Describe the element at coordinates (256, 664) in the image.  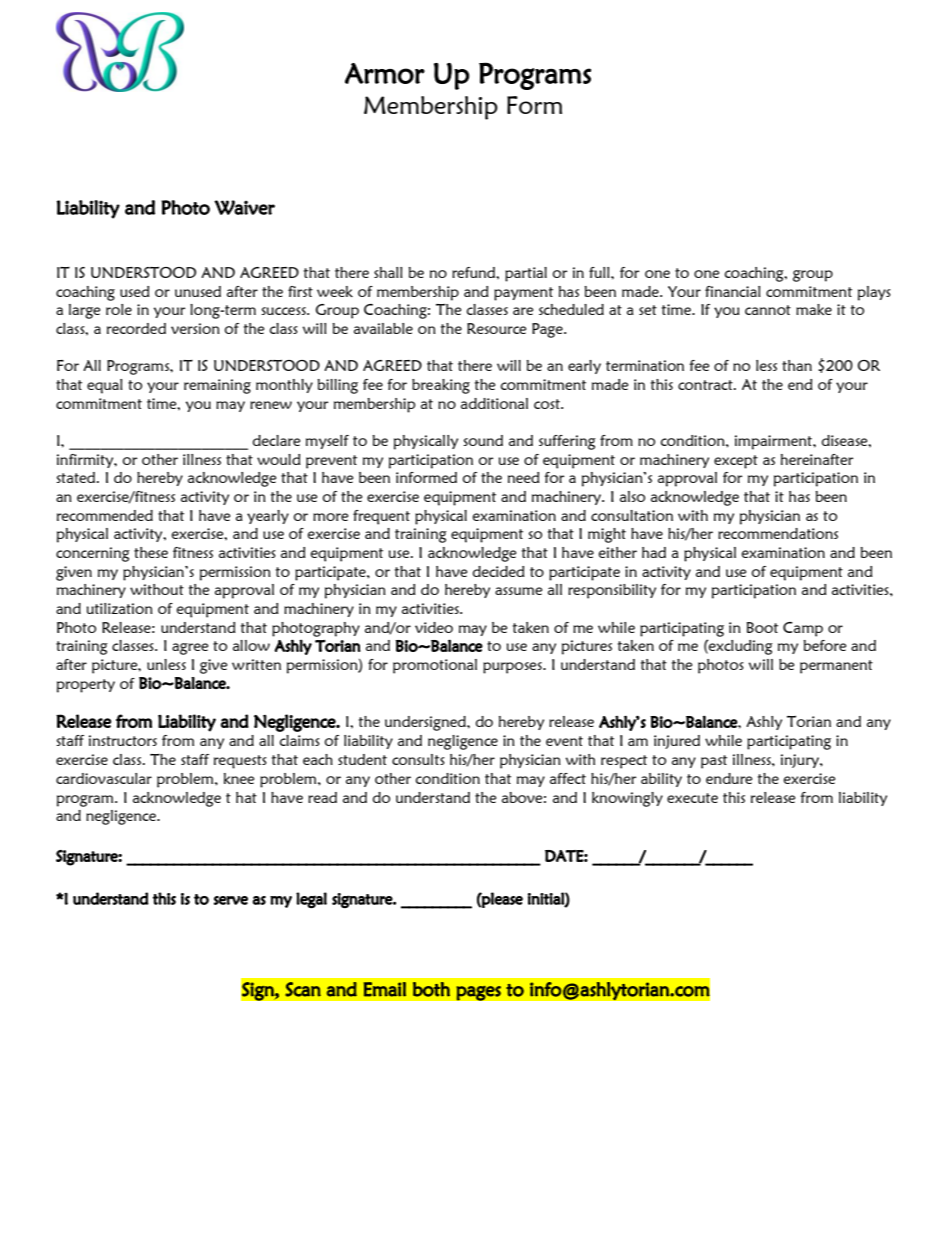
I see `written` at that location.
